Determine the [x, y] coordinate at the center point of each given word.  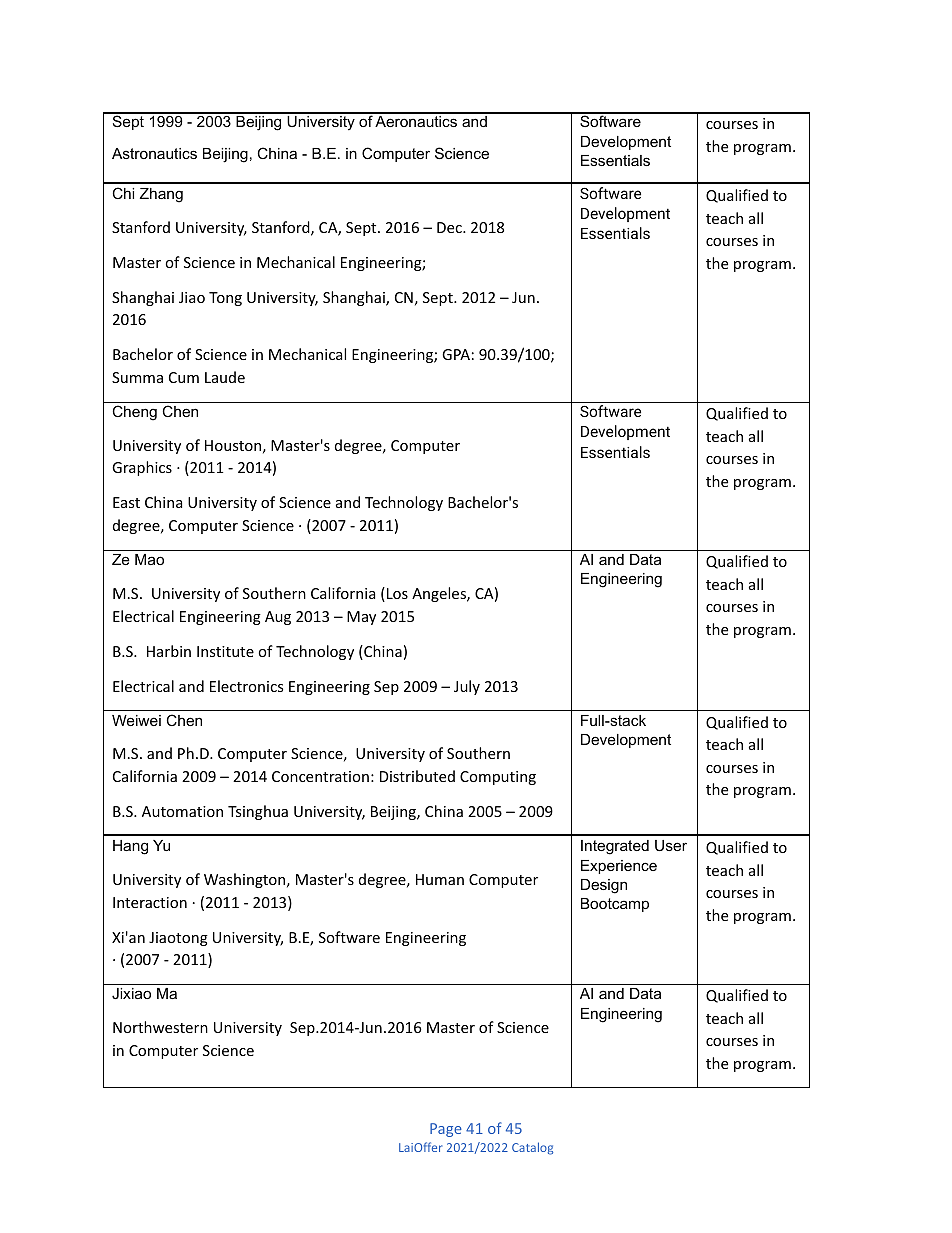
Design [604, 886]
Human [440, 879]
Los [396, 594]
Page [446, 1130]
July [467, 687]
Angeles [440, 594]
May [361, 618]
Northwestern [160, 1027]
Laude [225, 377]
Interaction [150, 902]
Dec [450, 227]
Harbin [169, 651]
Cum [184, 377]
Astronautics [154, 153]
